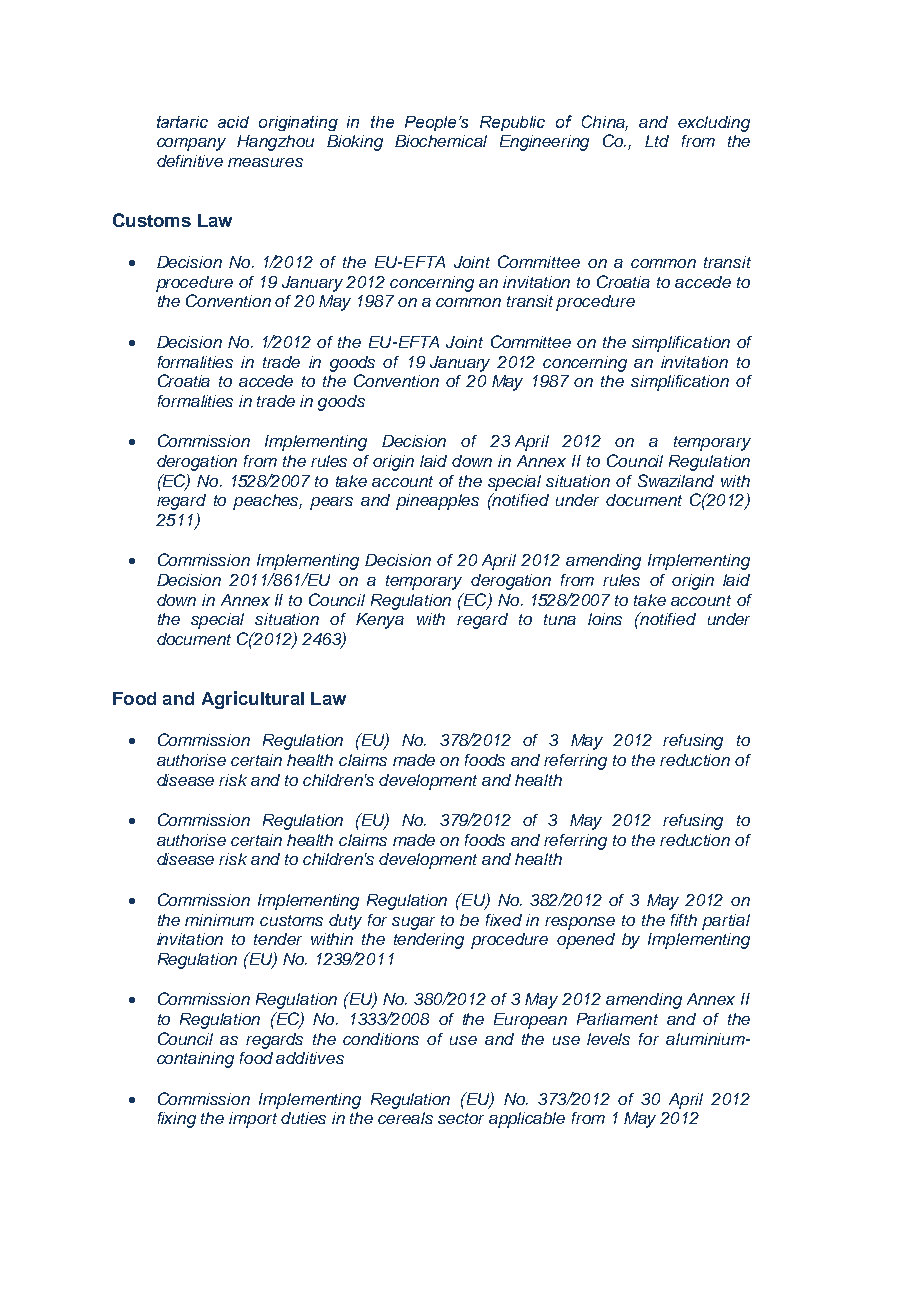 This document has height=1308, width=924. I want to click on Biochemical, so click(441, 141).
